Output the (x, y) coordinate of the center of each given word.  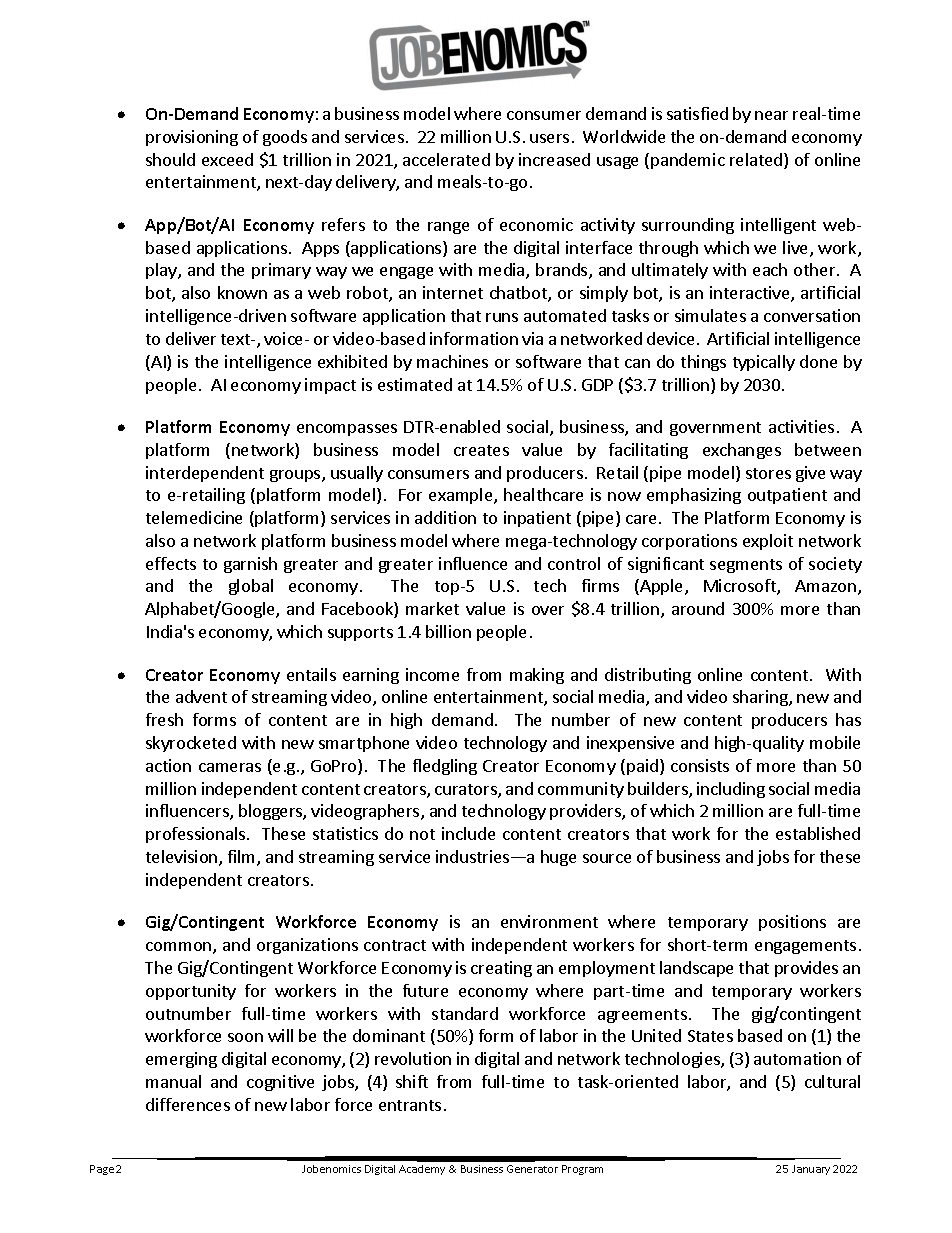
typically (764, 363)
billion (448, 631)
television (183, 858)
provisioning (192, 138)
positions (792, 923)
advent (201, 696)
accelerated (446, 159)
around (698, 608)
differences (188, 1104)
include (468, 833)
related (757, 161)
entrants (410, 1105)
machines (452, 361)
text (237, 339)
